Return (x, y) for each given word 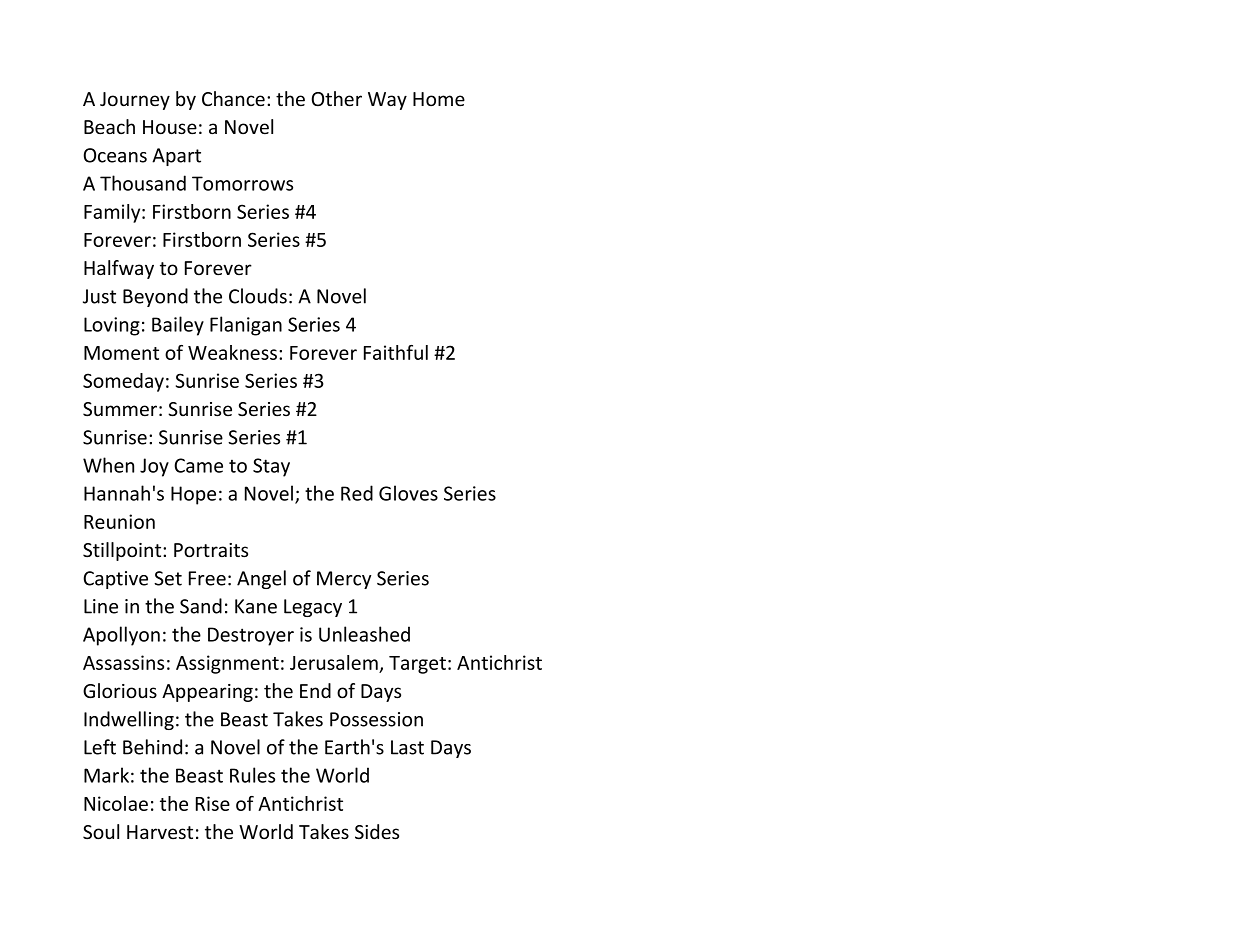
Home (439, 99)
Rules (252, 775)
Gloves (408, 493)
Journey (135, 101)
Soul (101, 832)
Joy (154, 467)
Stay (271, 467)
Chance (233, 99)
